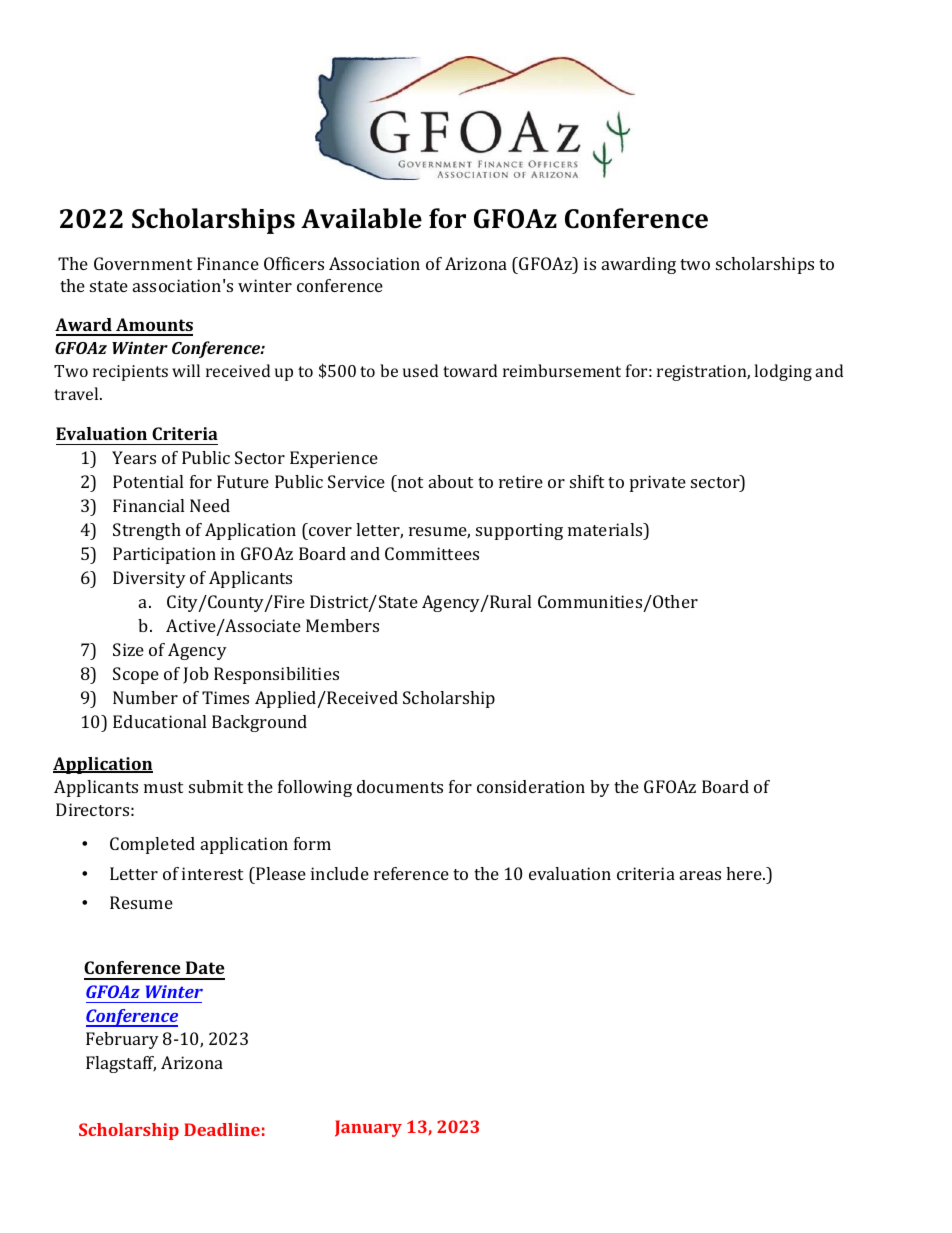 The width and height of the screenshot is (952, 1233). What do you see at coordinates (783, 372) in the screenshot?
I see `lodging` at bounding box center [783, 372].
